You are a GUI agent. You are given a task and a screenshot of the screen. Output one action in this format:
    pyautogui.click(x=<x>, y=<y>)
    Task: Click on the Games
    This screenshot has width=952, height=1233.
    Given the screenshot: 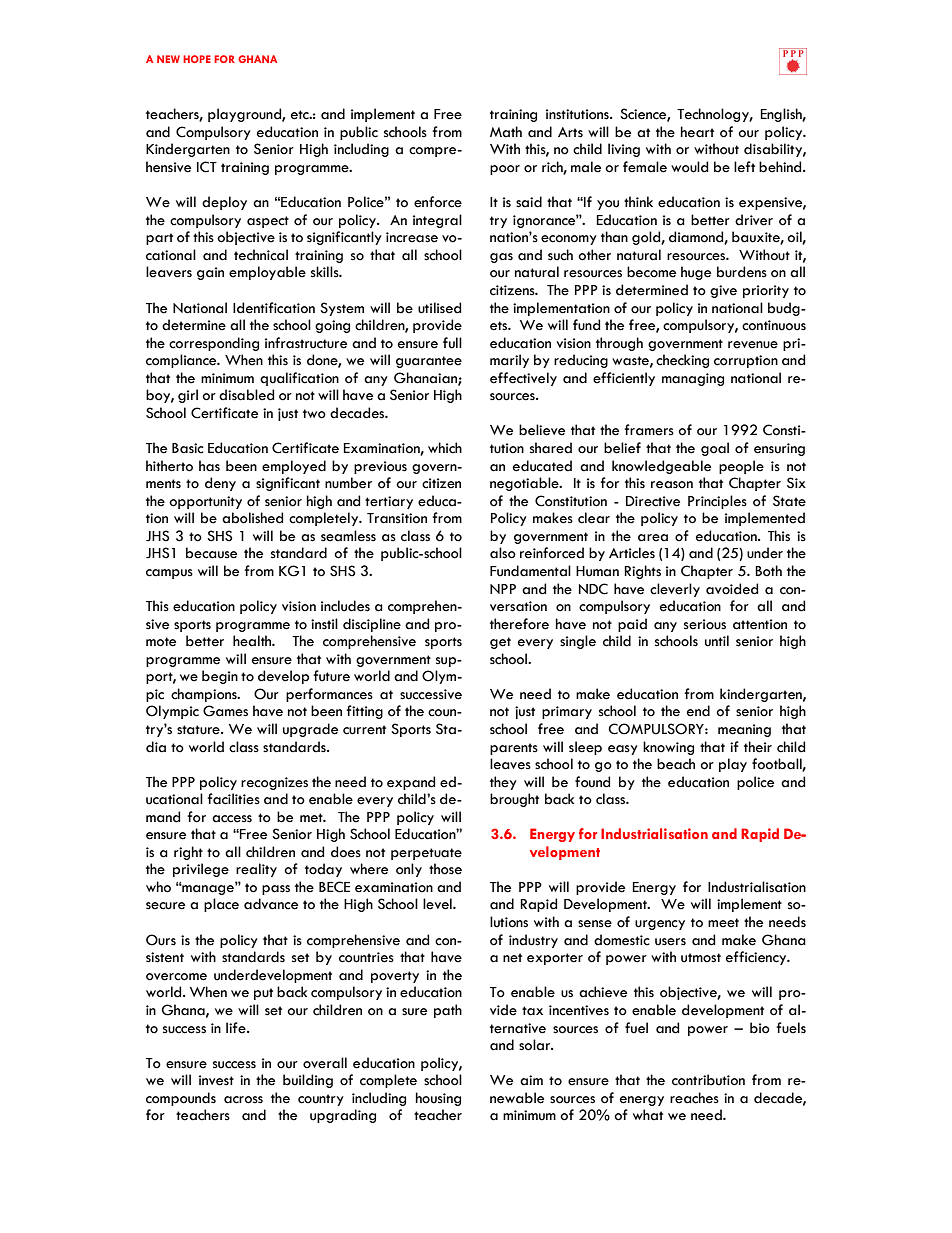 What is the action you would take?
    pyautogui.click(x=225, y=711)
